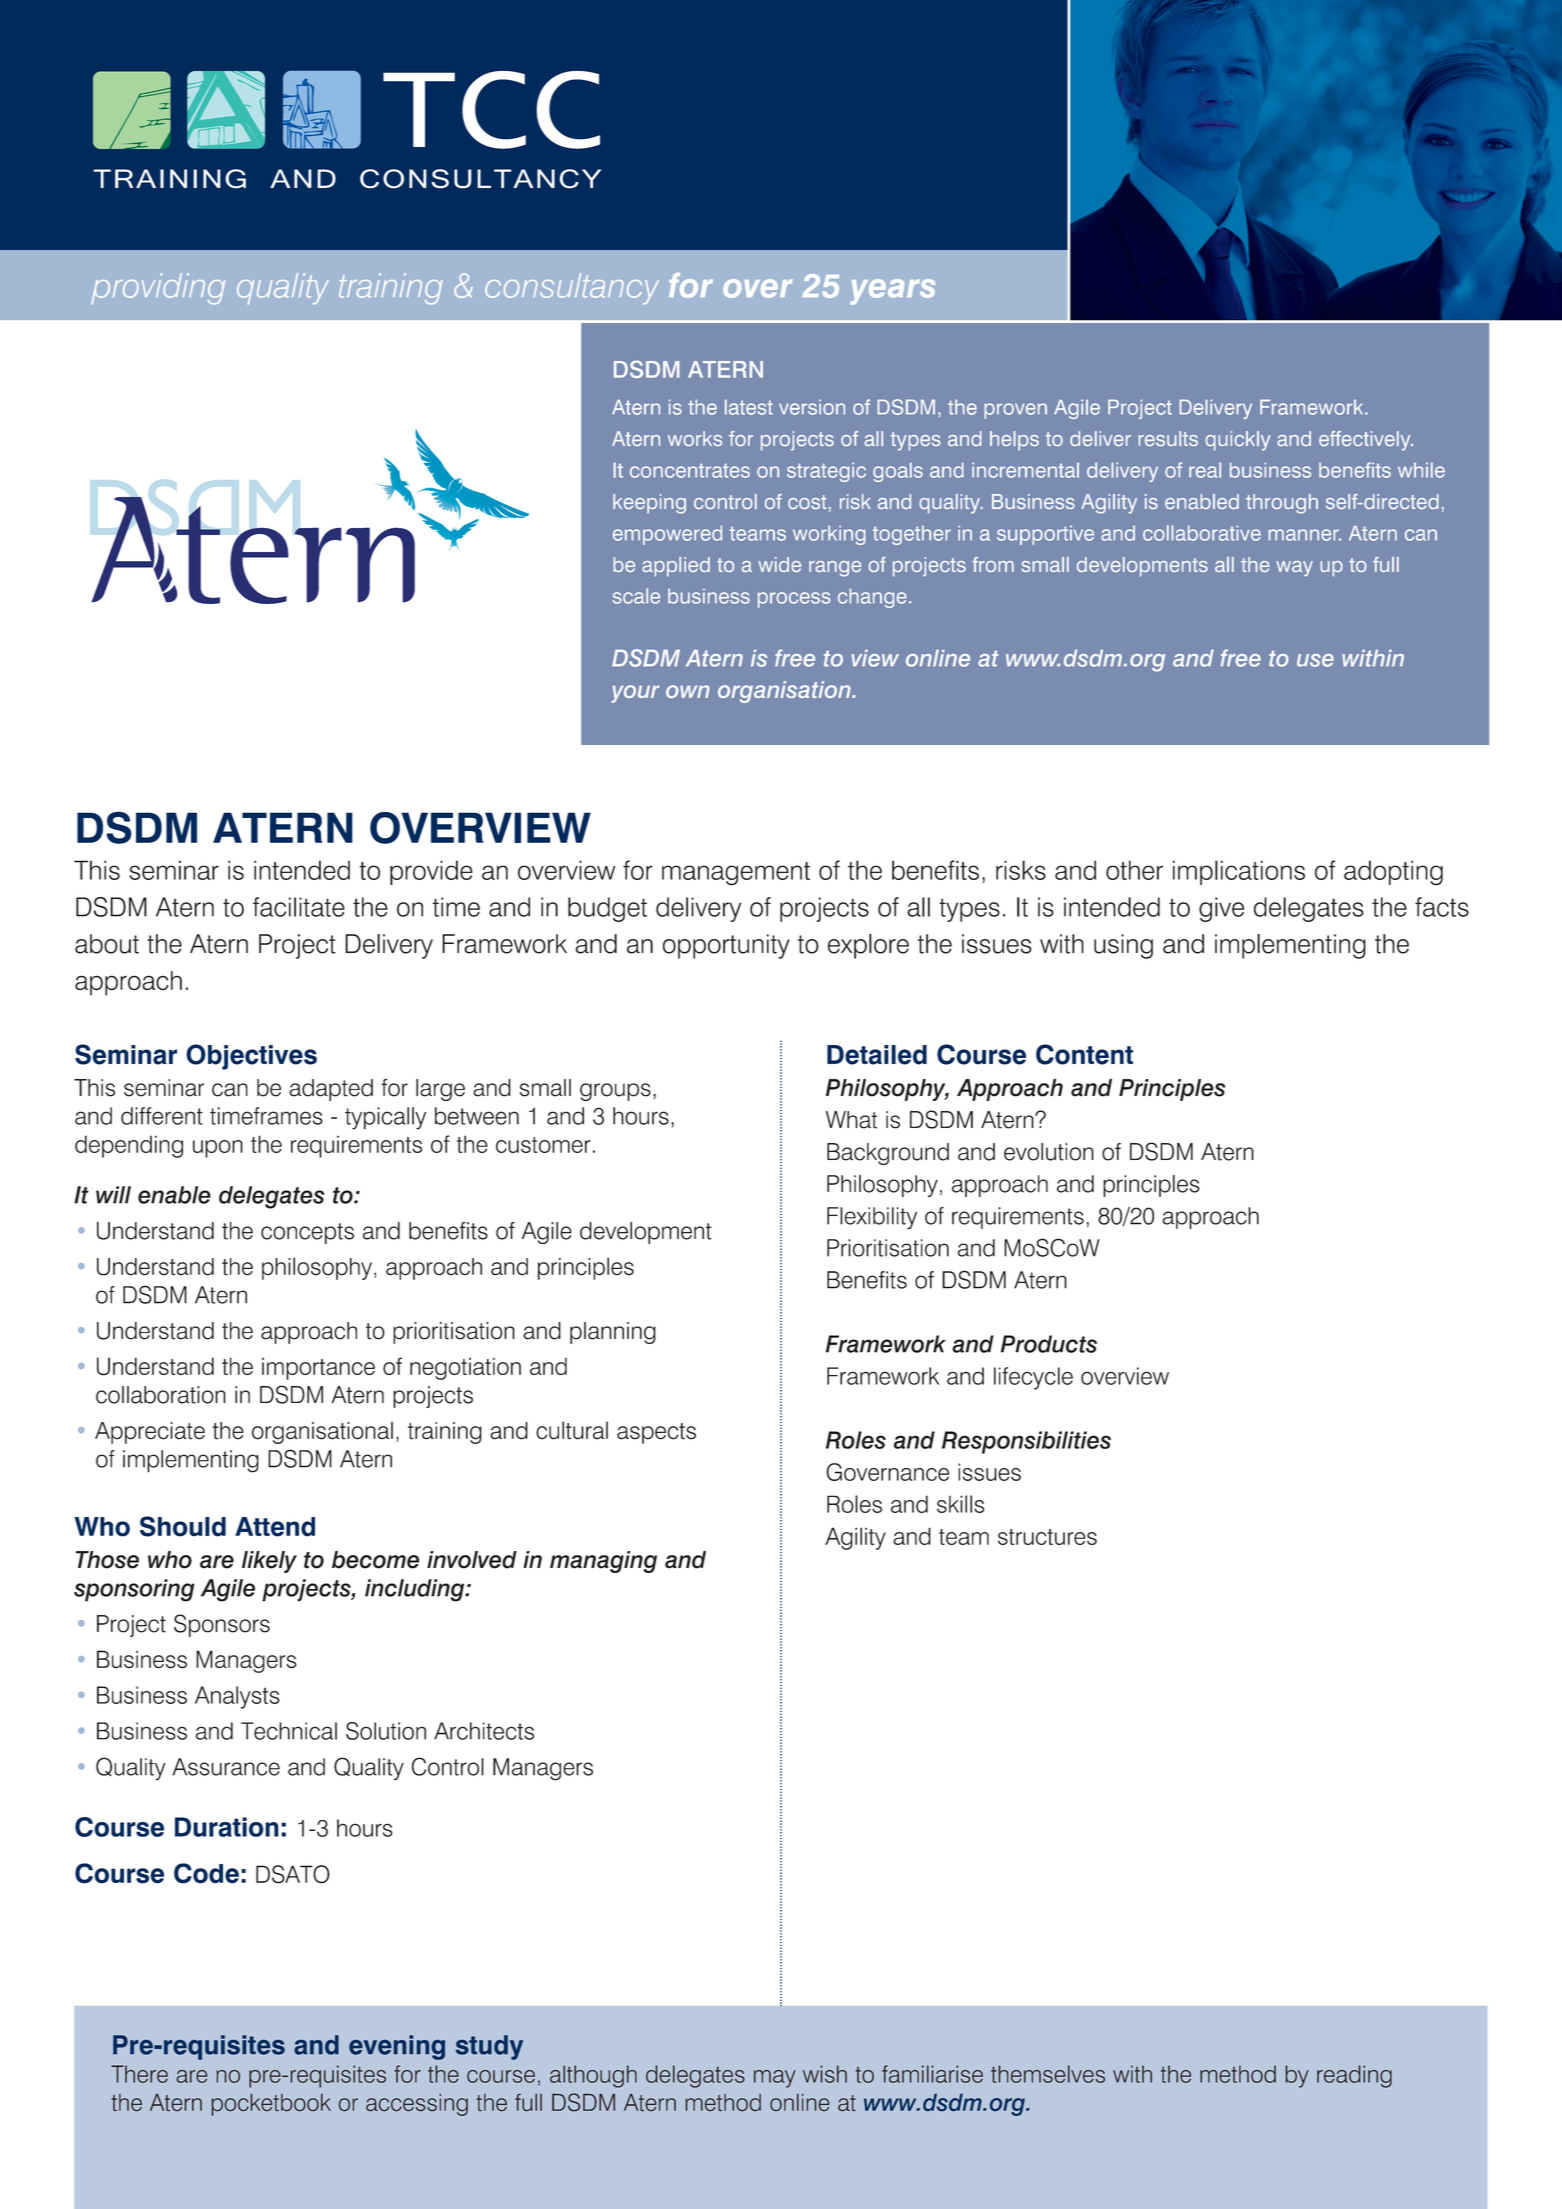  I want to click on providing, so click(158, 289).
